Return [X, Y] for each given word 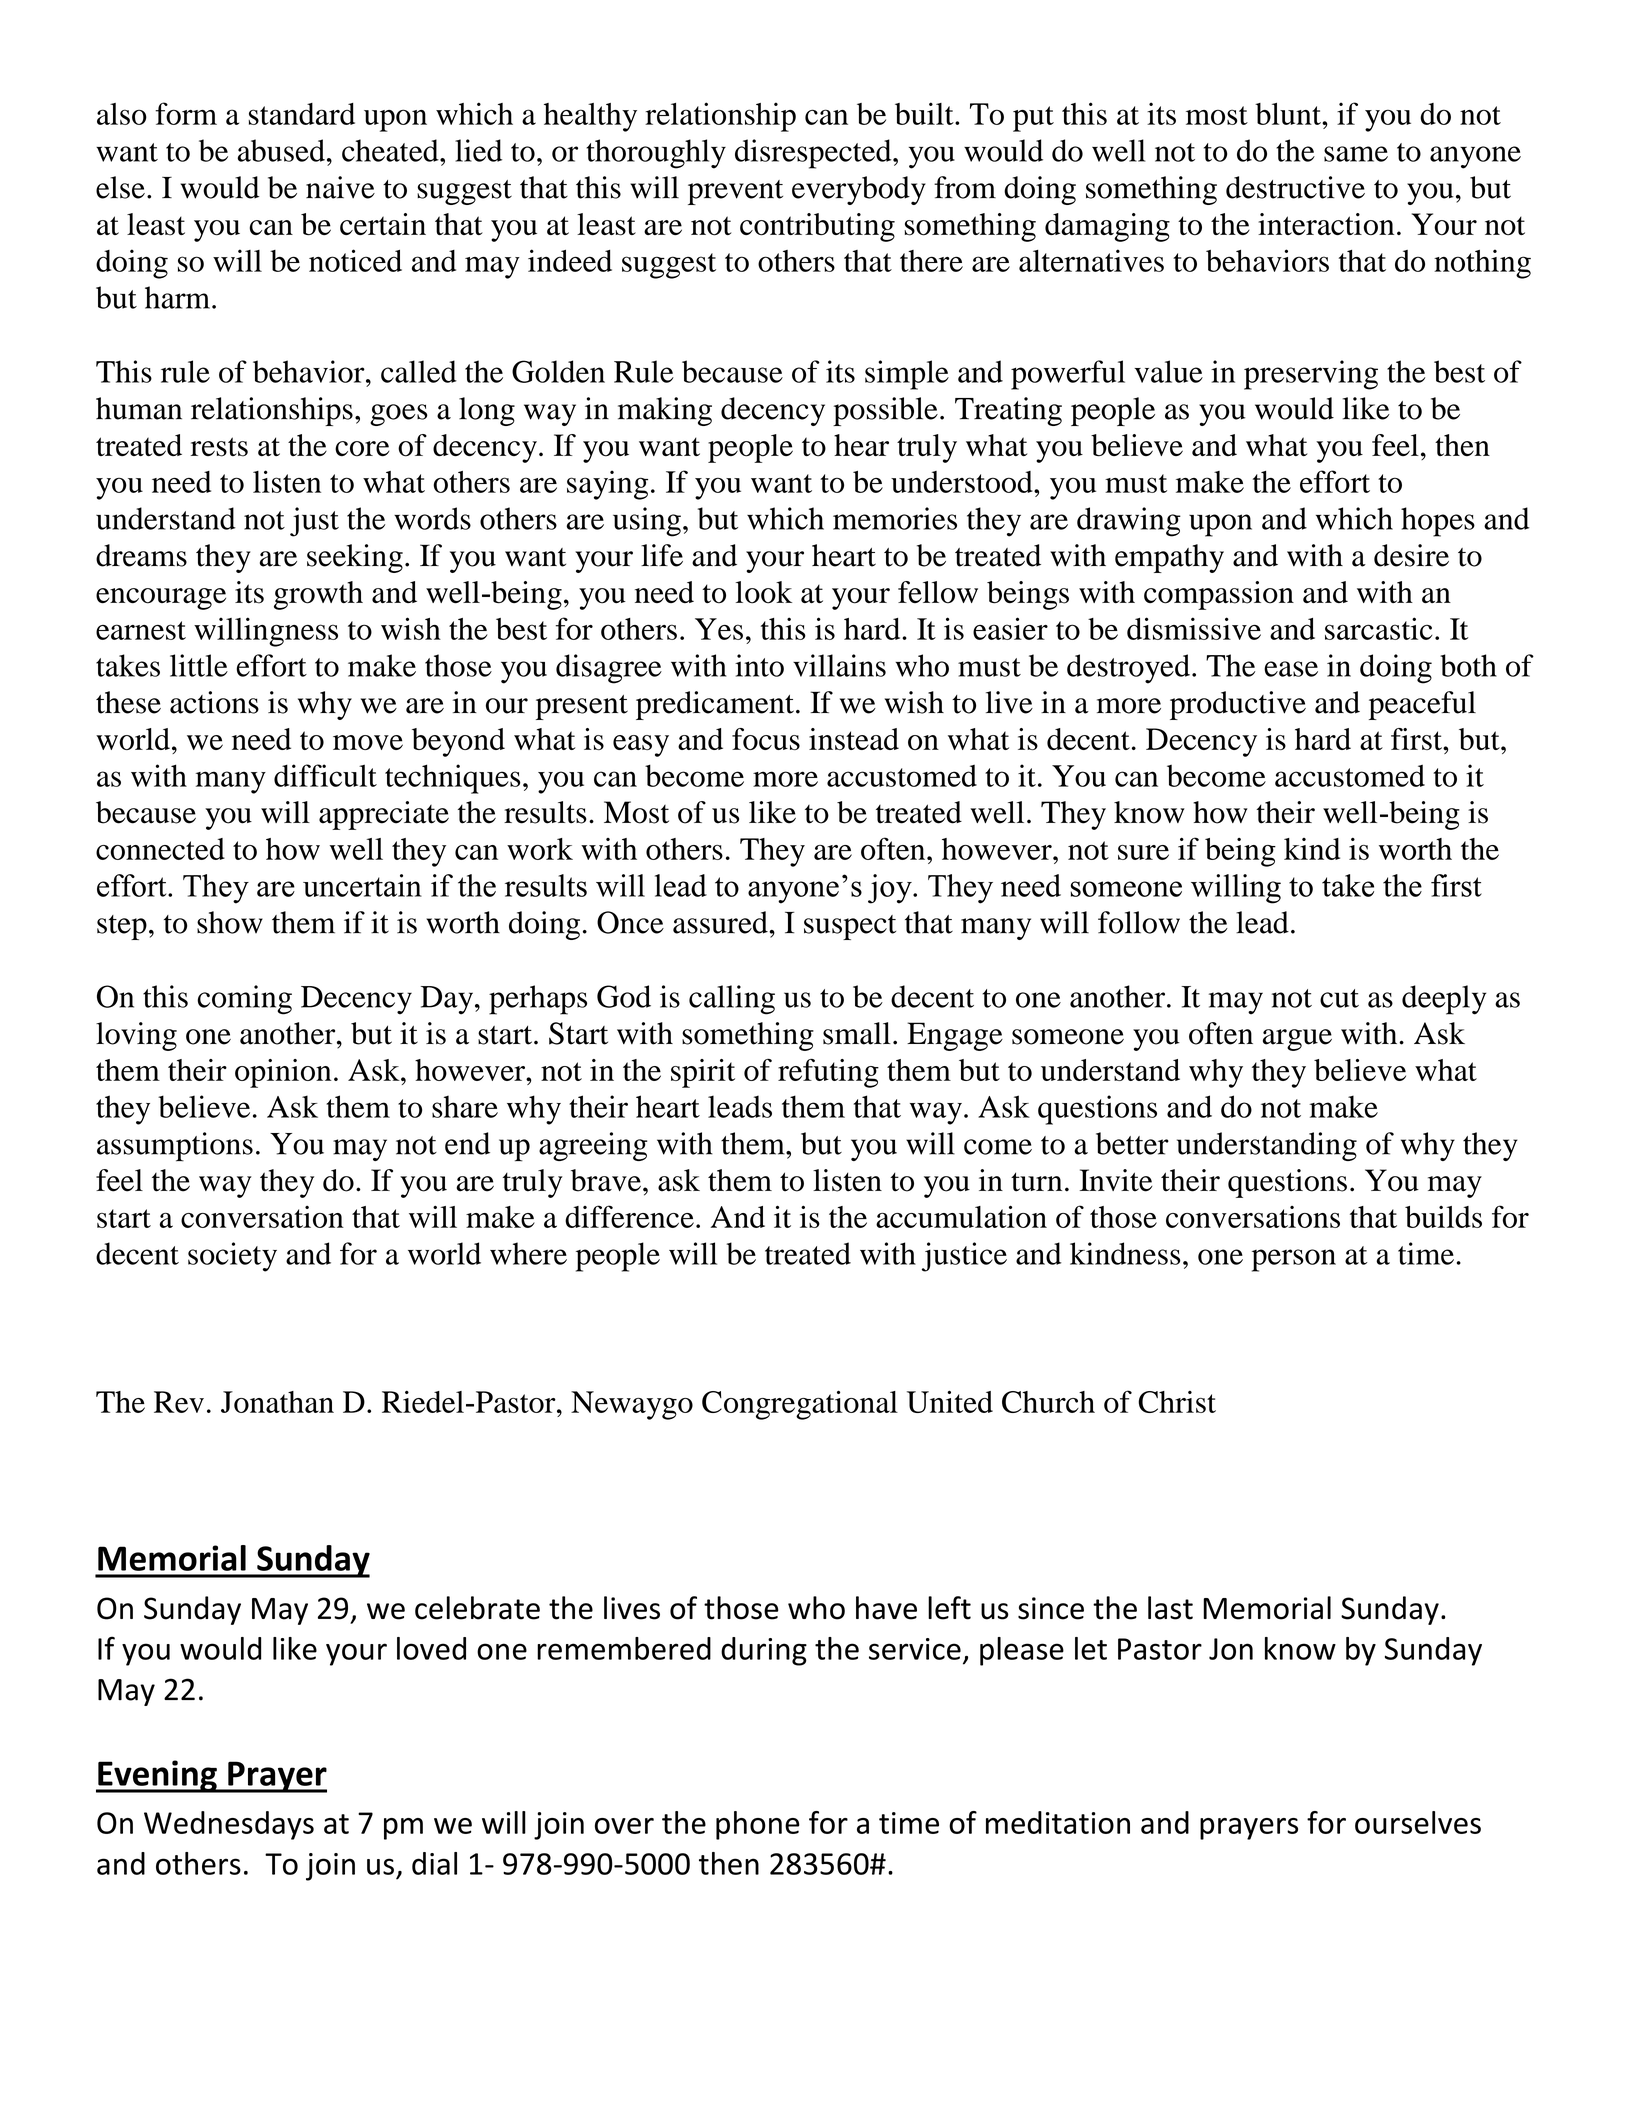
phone [758, 1825]
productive [1238, 705]
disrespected [814, 154]
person [1294, 1260]
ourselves [1418, 1822]
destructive [1295, 187]
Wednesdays [229, 1825]
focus [766, 739]
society [232, 1257]
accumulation [961, 1216]
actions [214, 702]
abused [281, 150]
